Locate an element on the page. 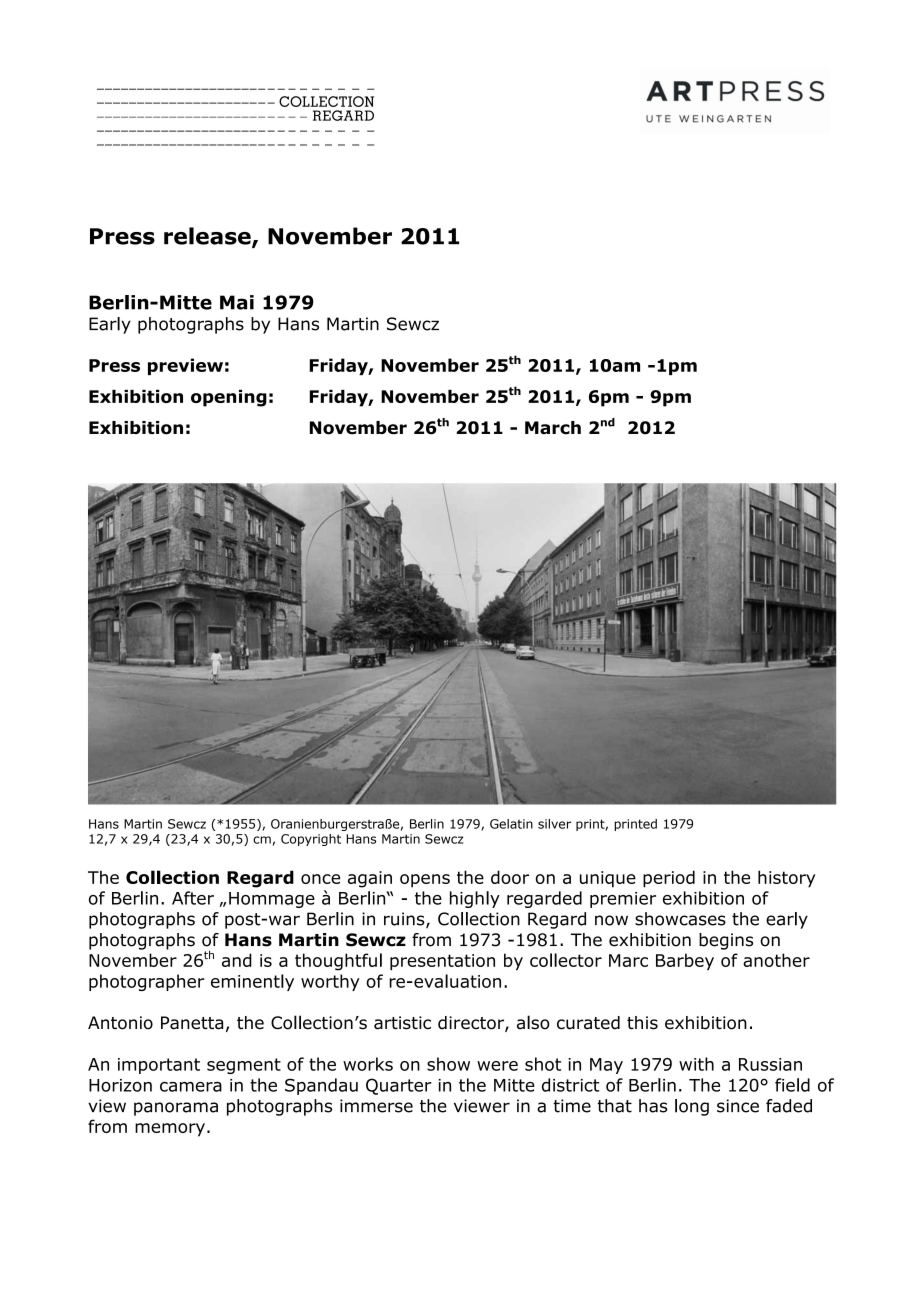 The image size is (924, 1308). once is located at coordinates (320, 879).
